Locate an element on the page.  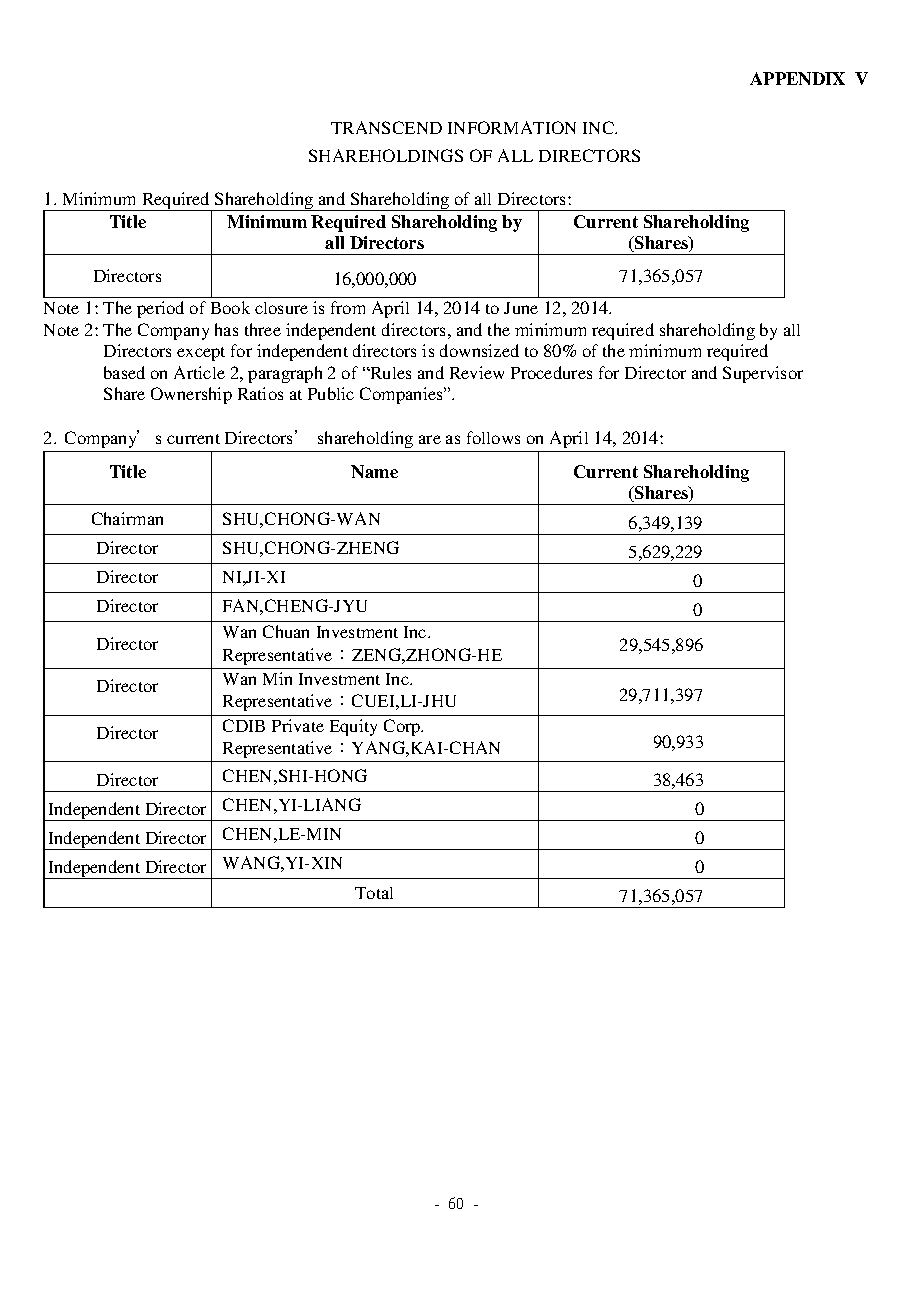
TRANSCEND is located at coordinates (386, 127).
